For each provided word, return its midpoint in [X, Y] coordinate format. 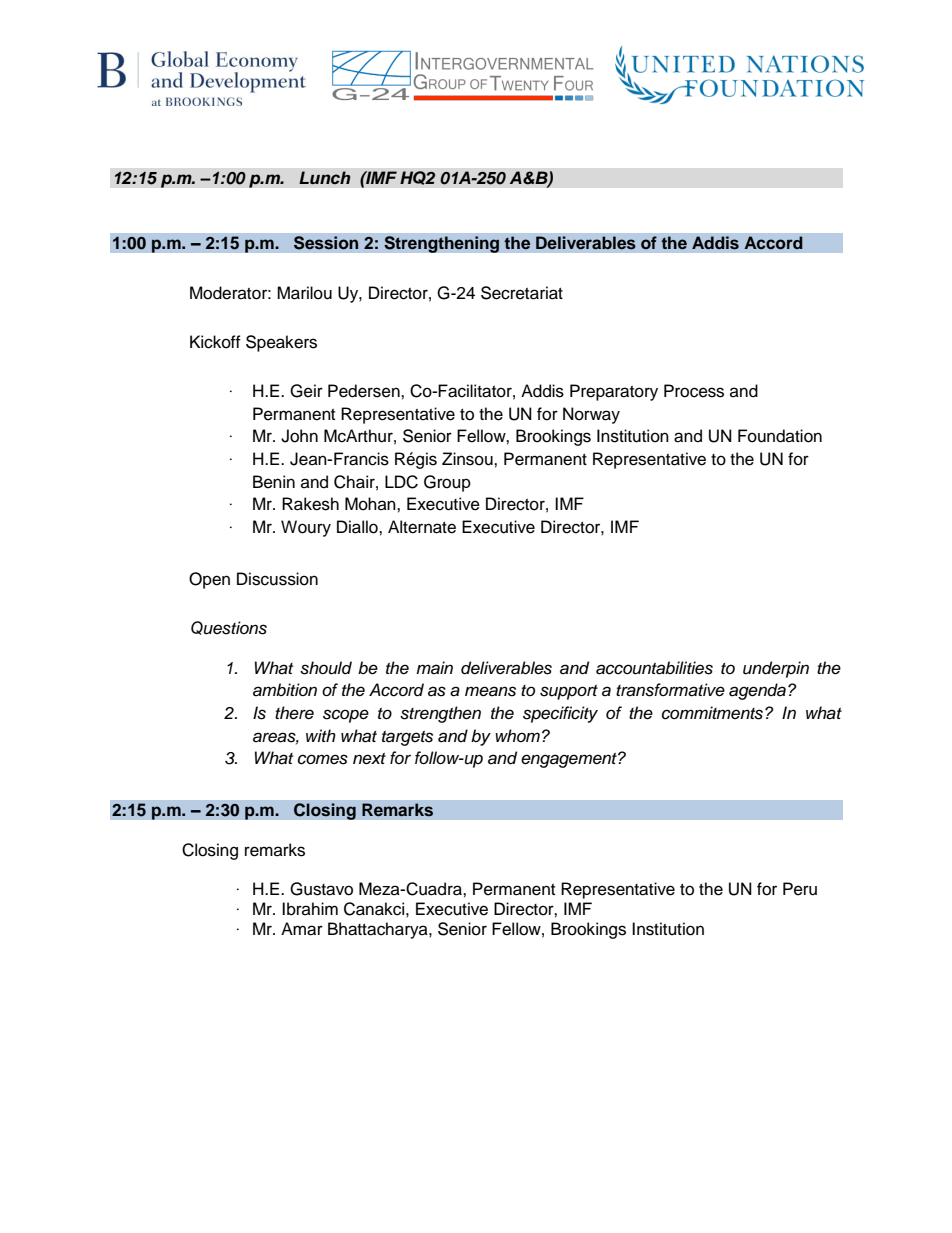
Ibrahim [310, 909]
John [299, 436]
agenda [757, 691]
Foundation [780, 436]
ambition [285, 690]
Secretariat [522, 293]
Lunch [325, 178]
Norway [591, 415]
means [490, 691]
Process [694, 391]
